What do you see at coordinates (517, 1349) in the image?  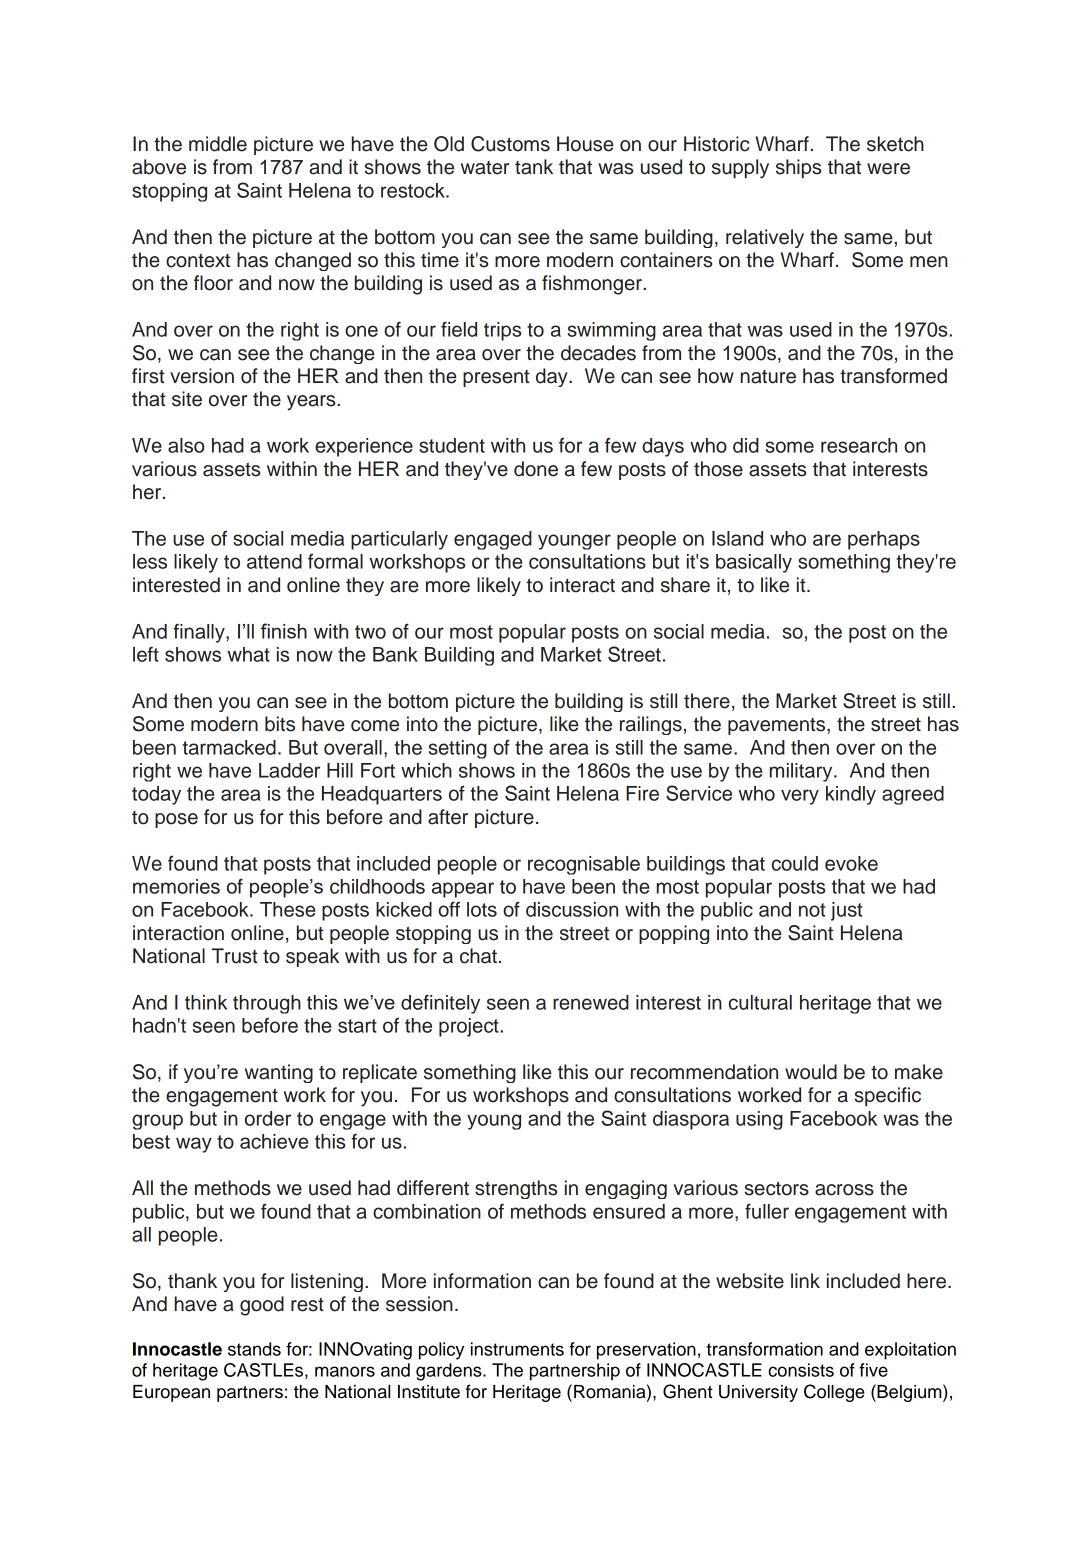 I see `instruments` at bounding box center [517, 1349].
